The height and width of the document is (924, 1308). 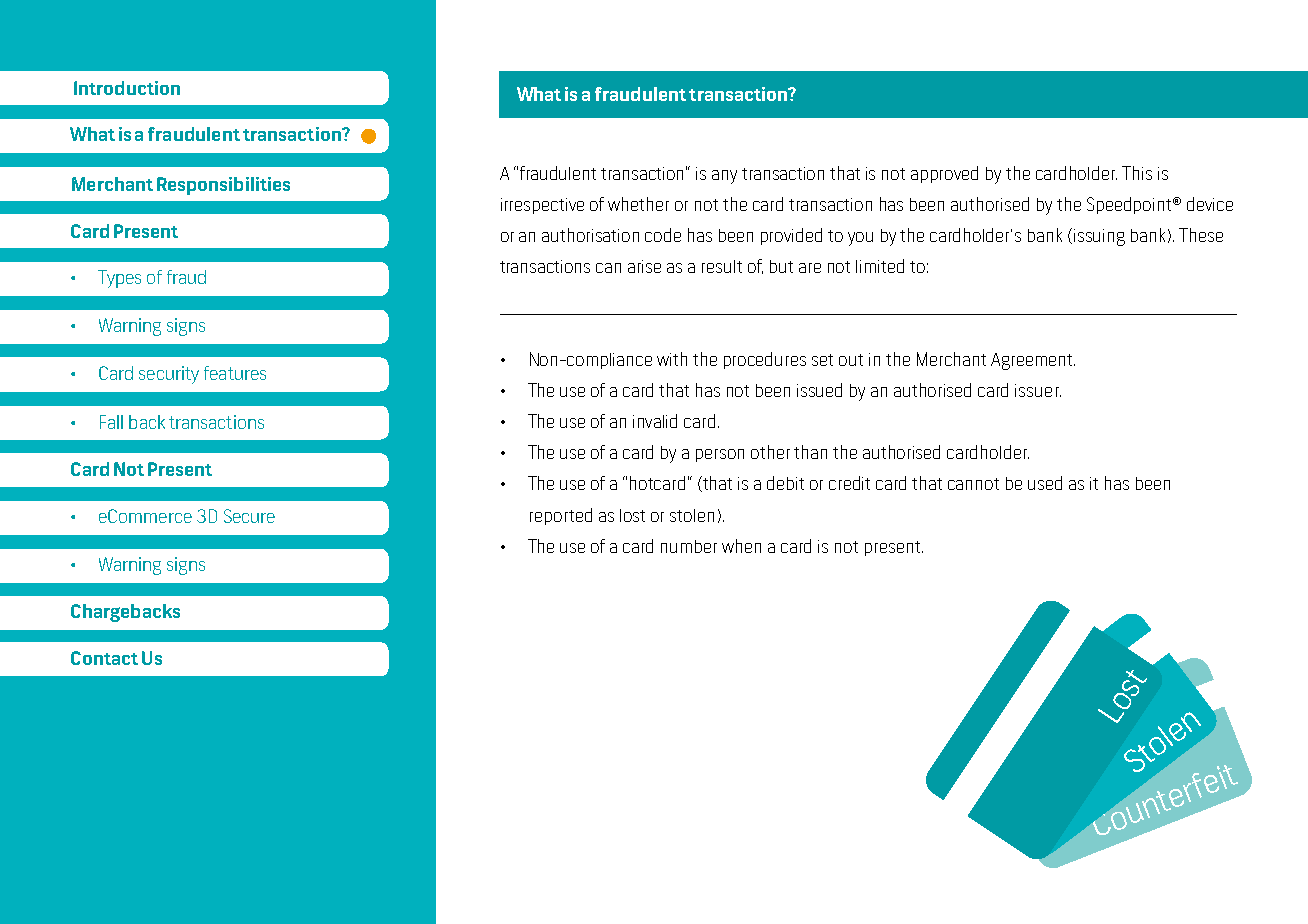 What do you see at coordinates (689, 546) in the document?
I see `number` at bounding box center [689, 546].
